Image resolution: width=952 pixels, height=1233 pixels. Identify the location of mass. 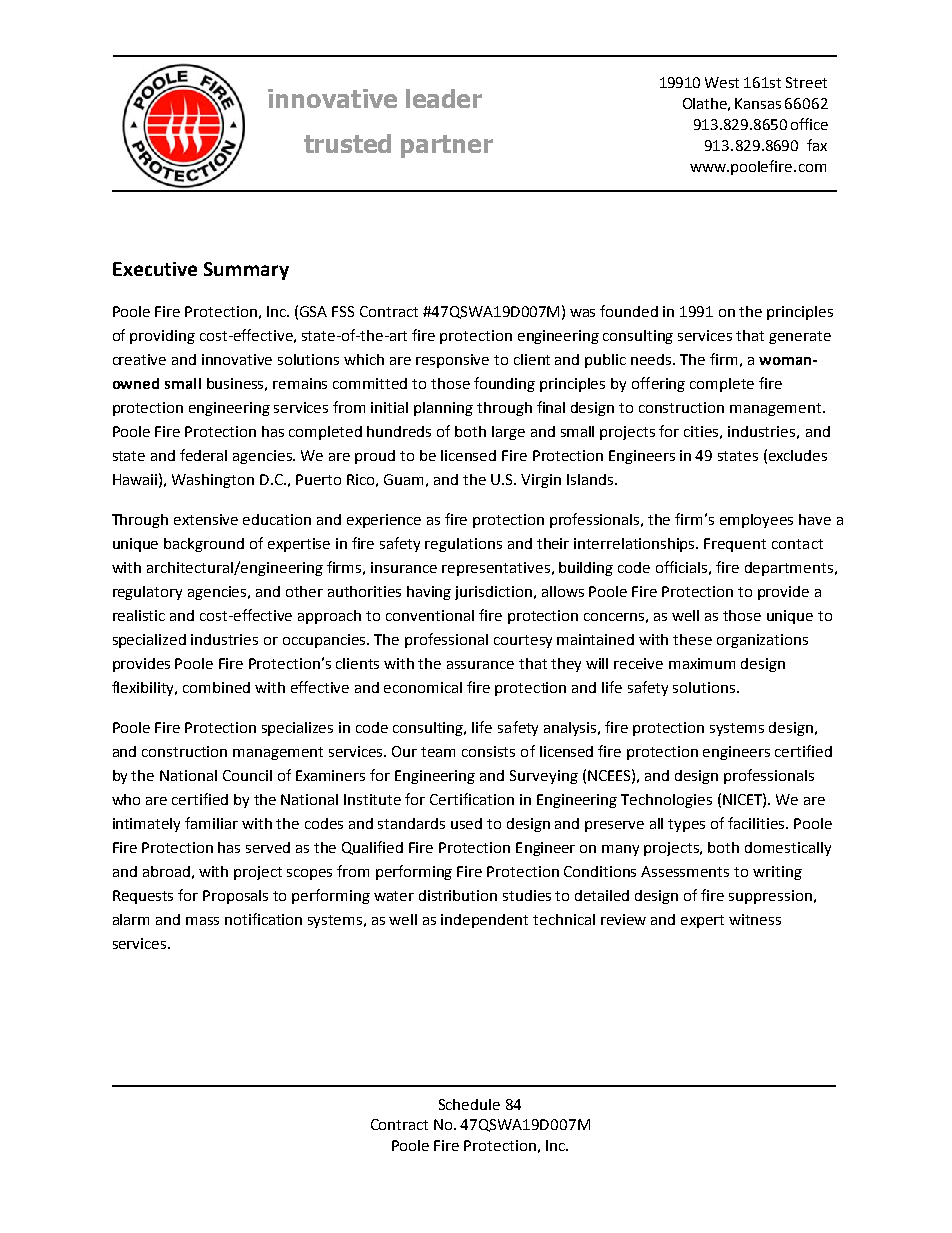
(202, 921).
